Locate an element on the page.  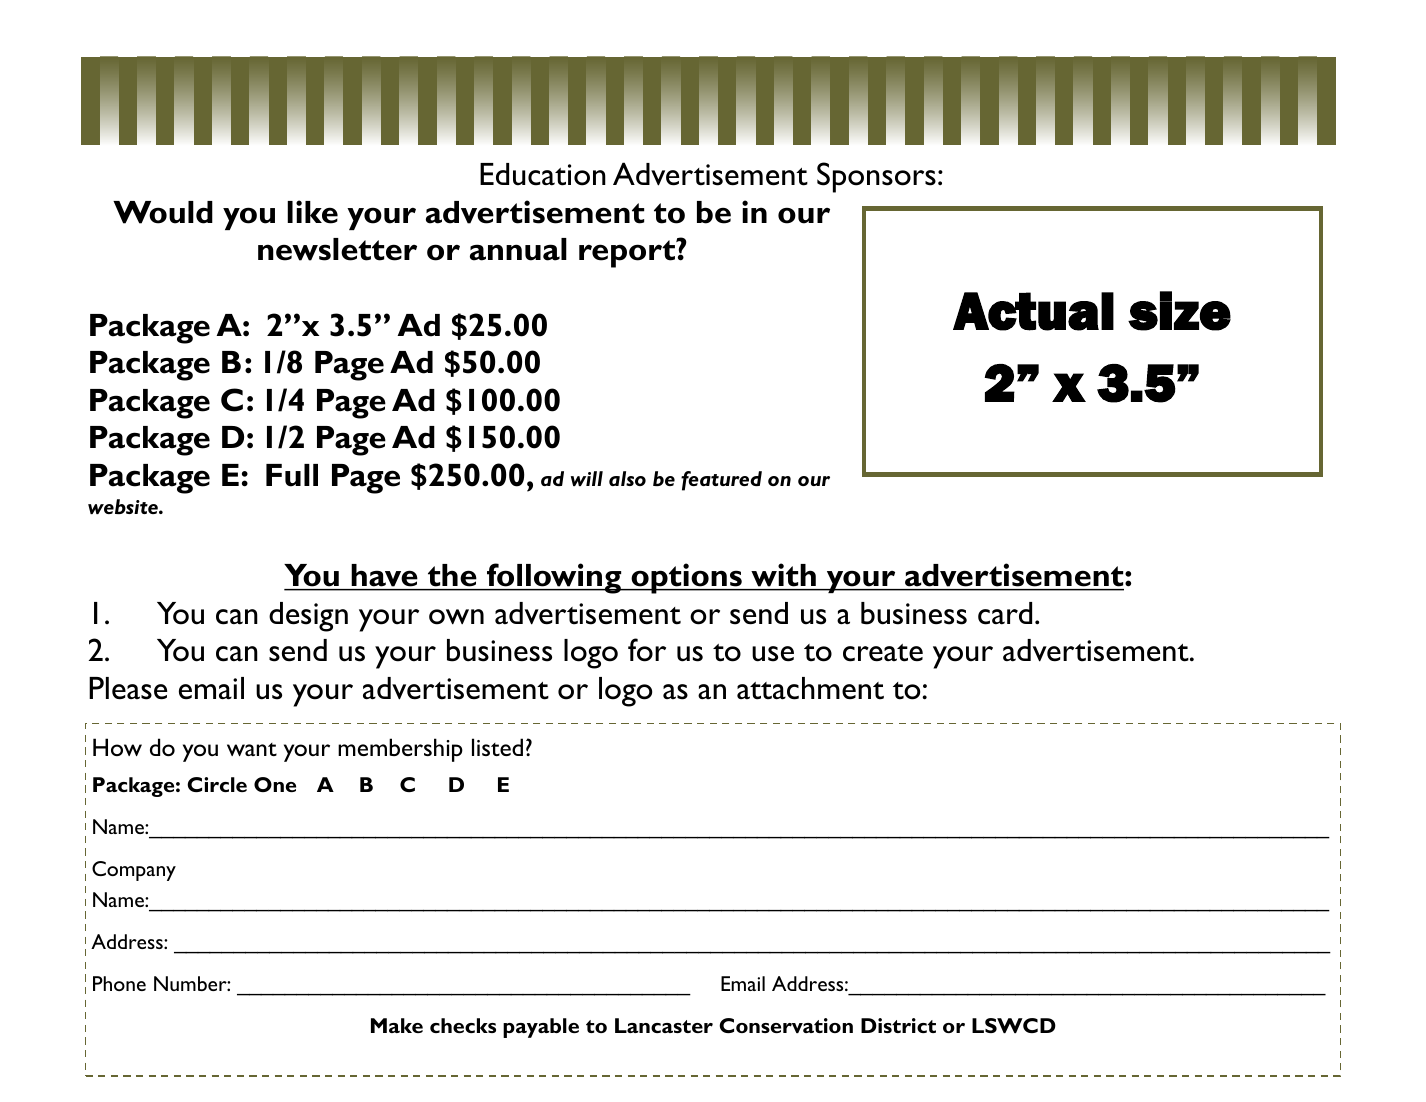
Education is located at coordinates (543, 174).
